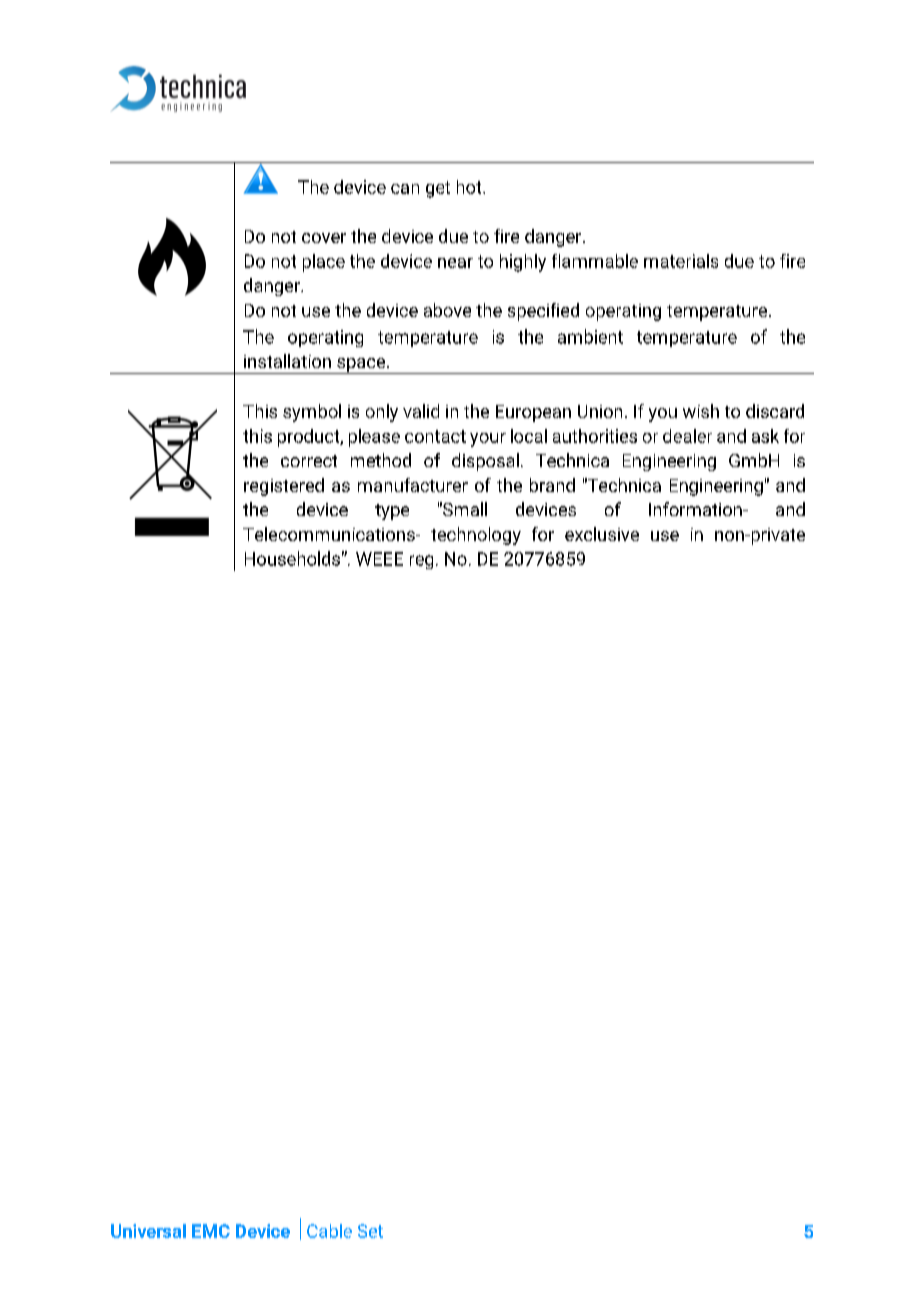 The height and width of the image is (1309, 924). Describe the element at coordinates (211, 1231) in the image. I see `EMC` at that location.
